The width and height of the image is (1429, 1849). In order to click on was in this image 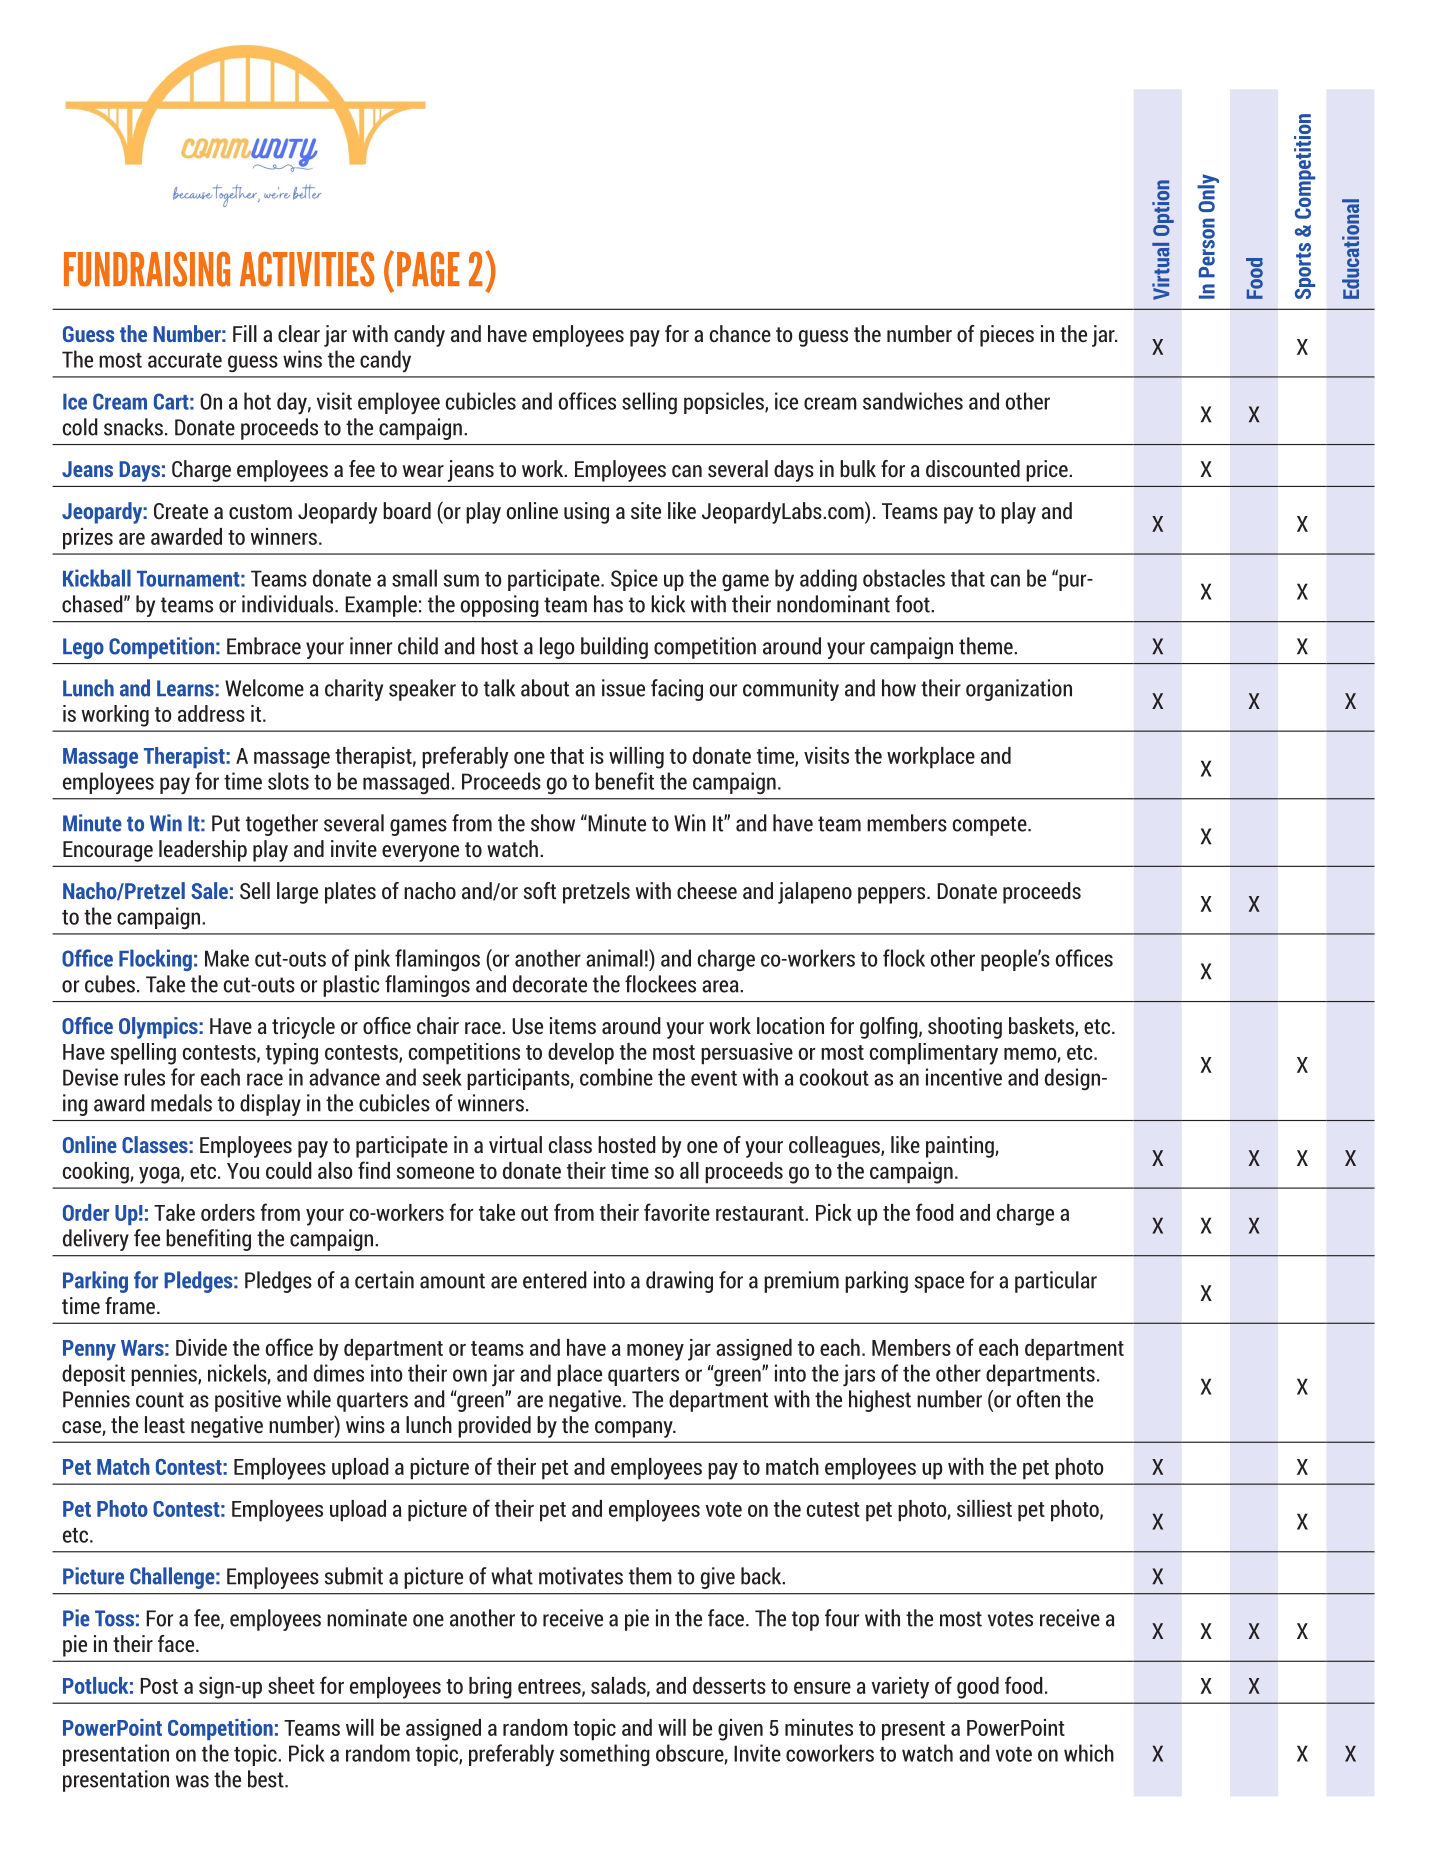, I will do `click(192, 1781)`.
